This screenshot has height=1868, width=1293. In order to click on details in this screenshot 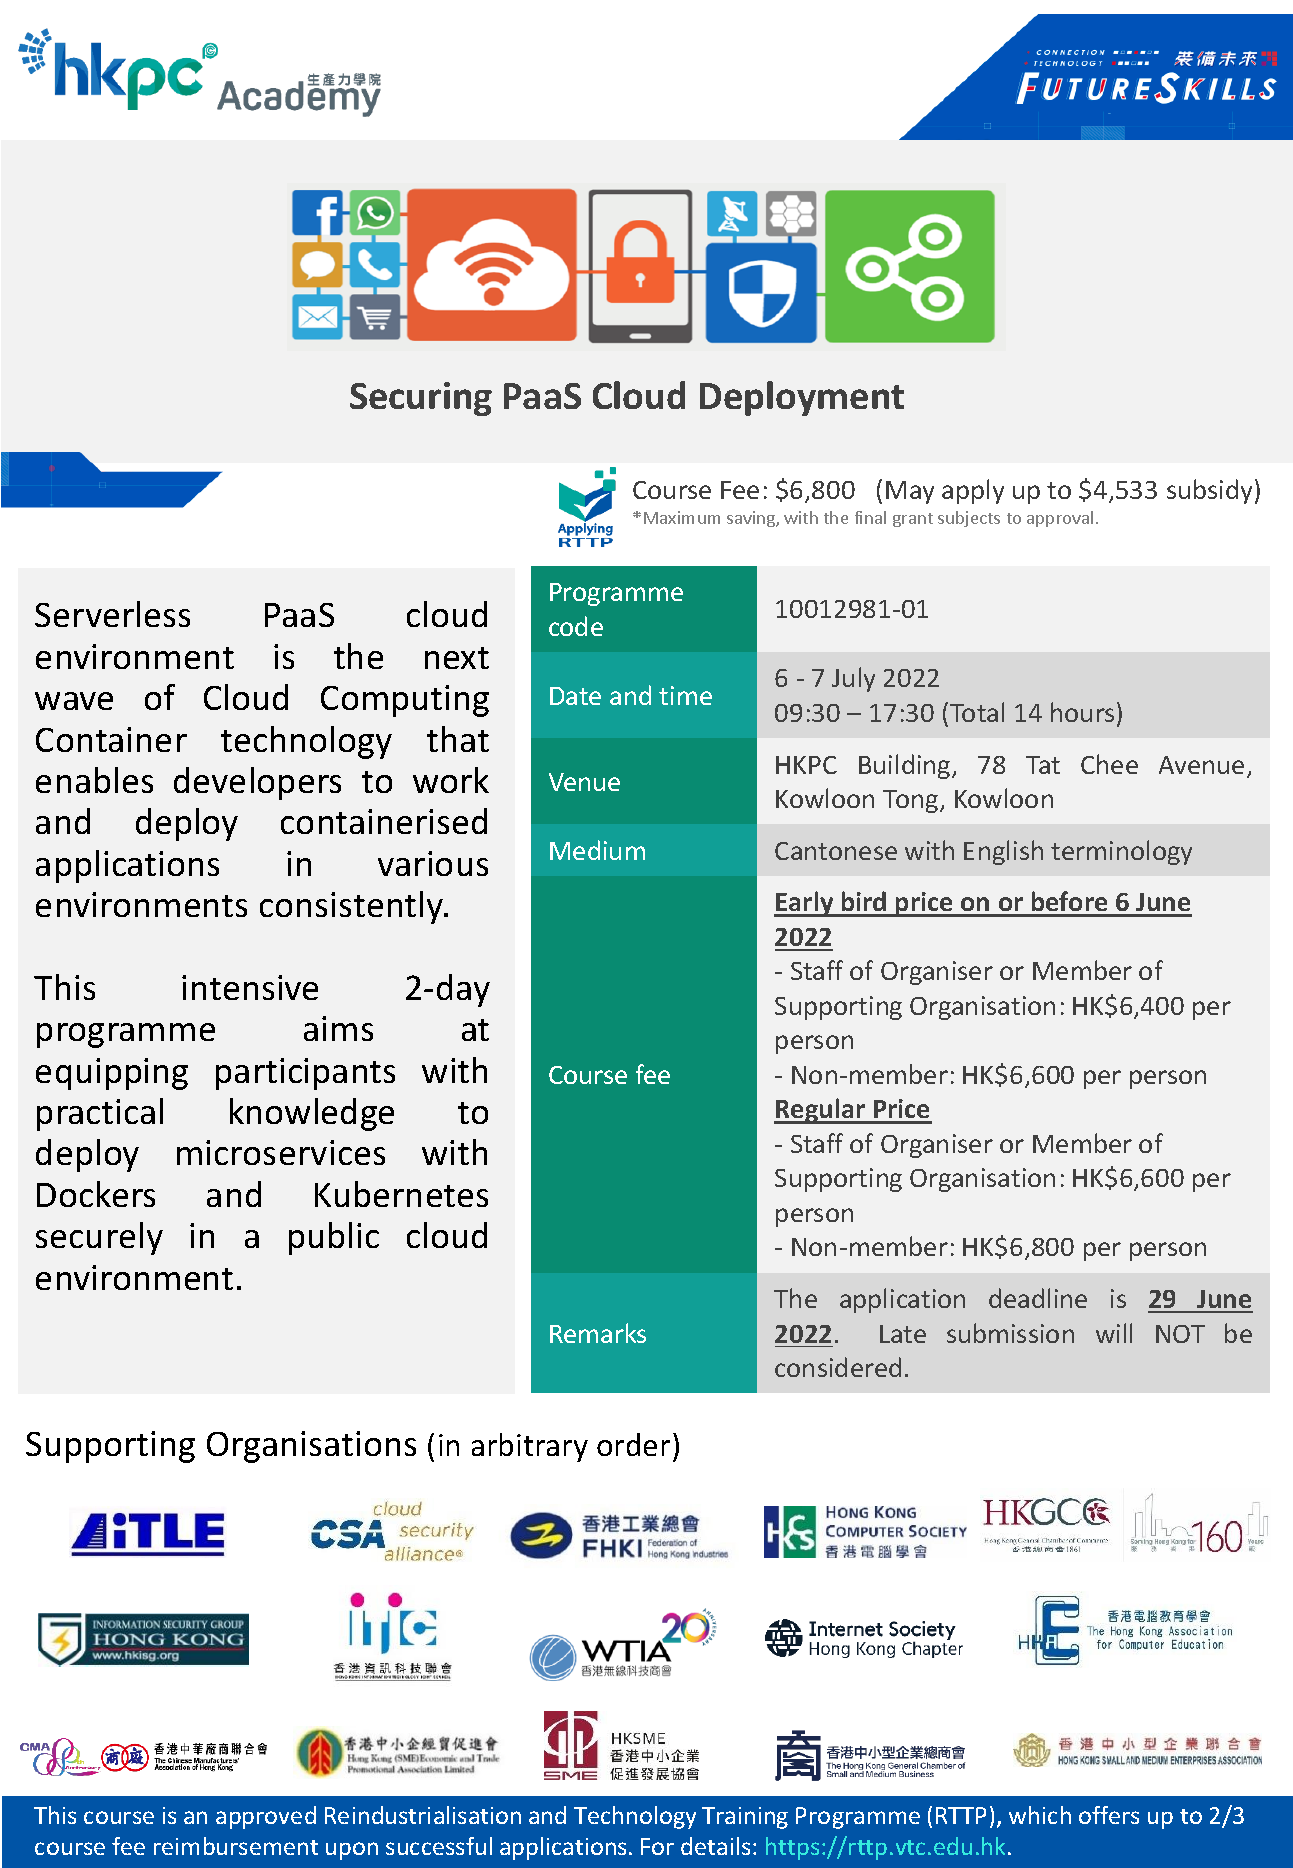, I will do `click(715, 1846)`.
